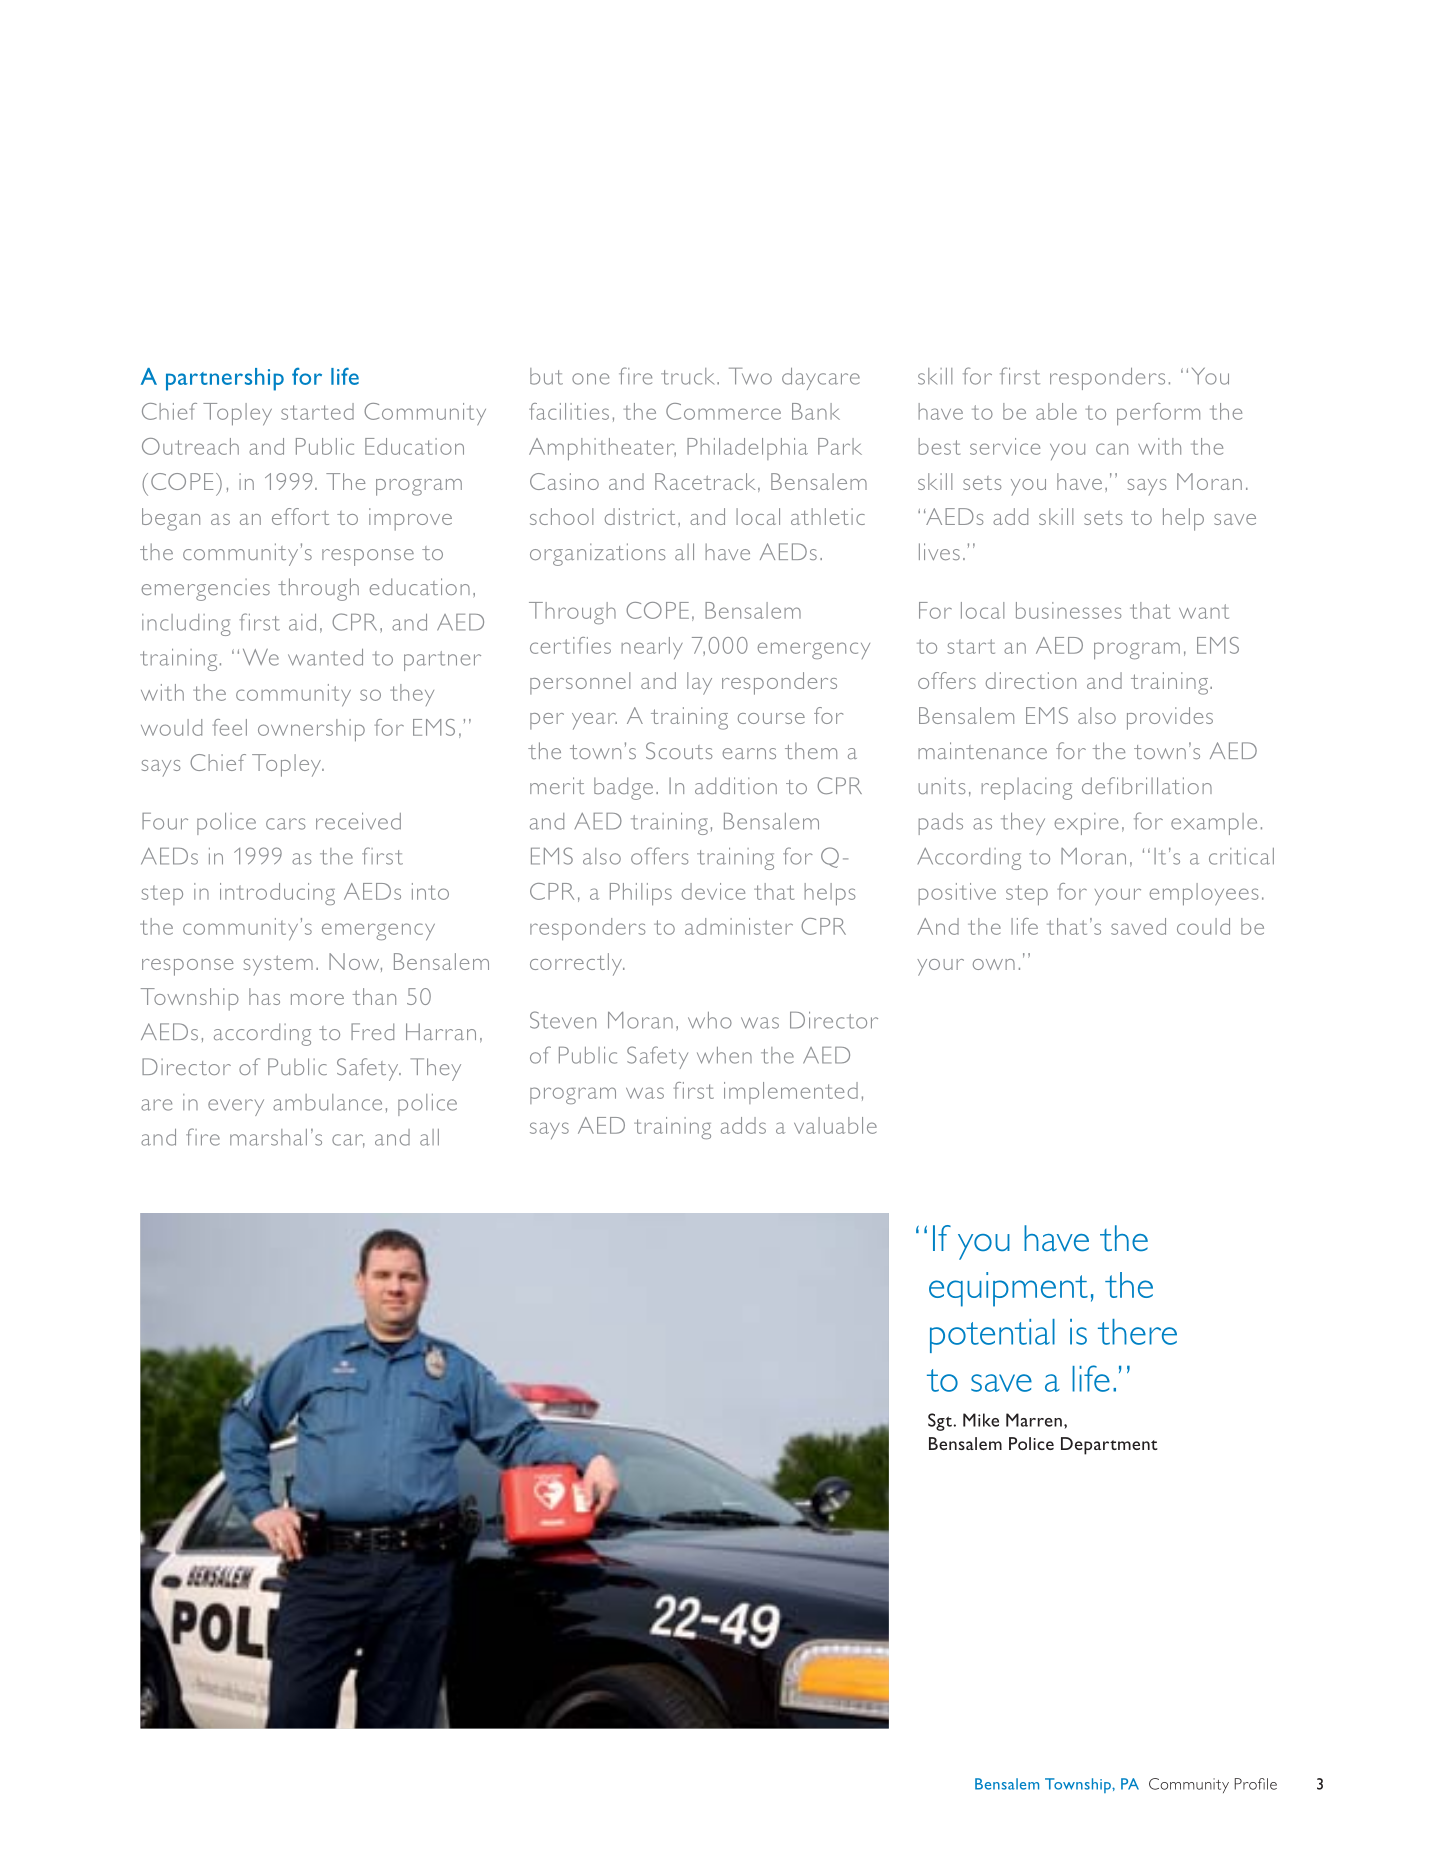 This screenshot has width=1444, height=1869. What do you see at coordinates (311, 730) in the screenshot?
I see `ownership` at bounding box center [311, 730].
